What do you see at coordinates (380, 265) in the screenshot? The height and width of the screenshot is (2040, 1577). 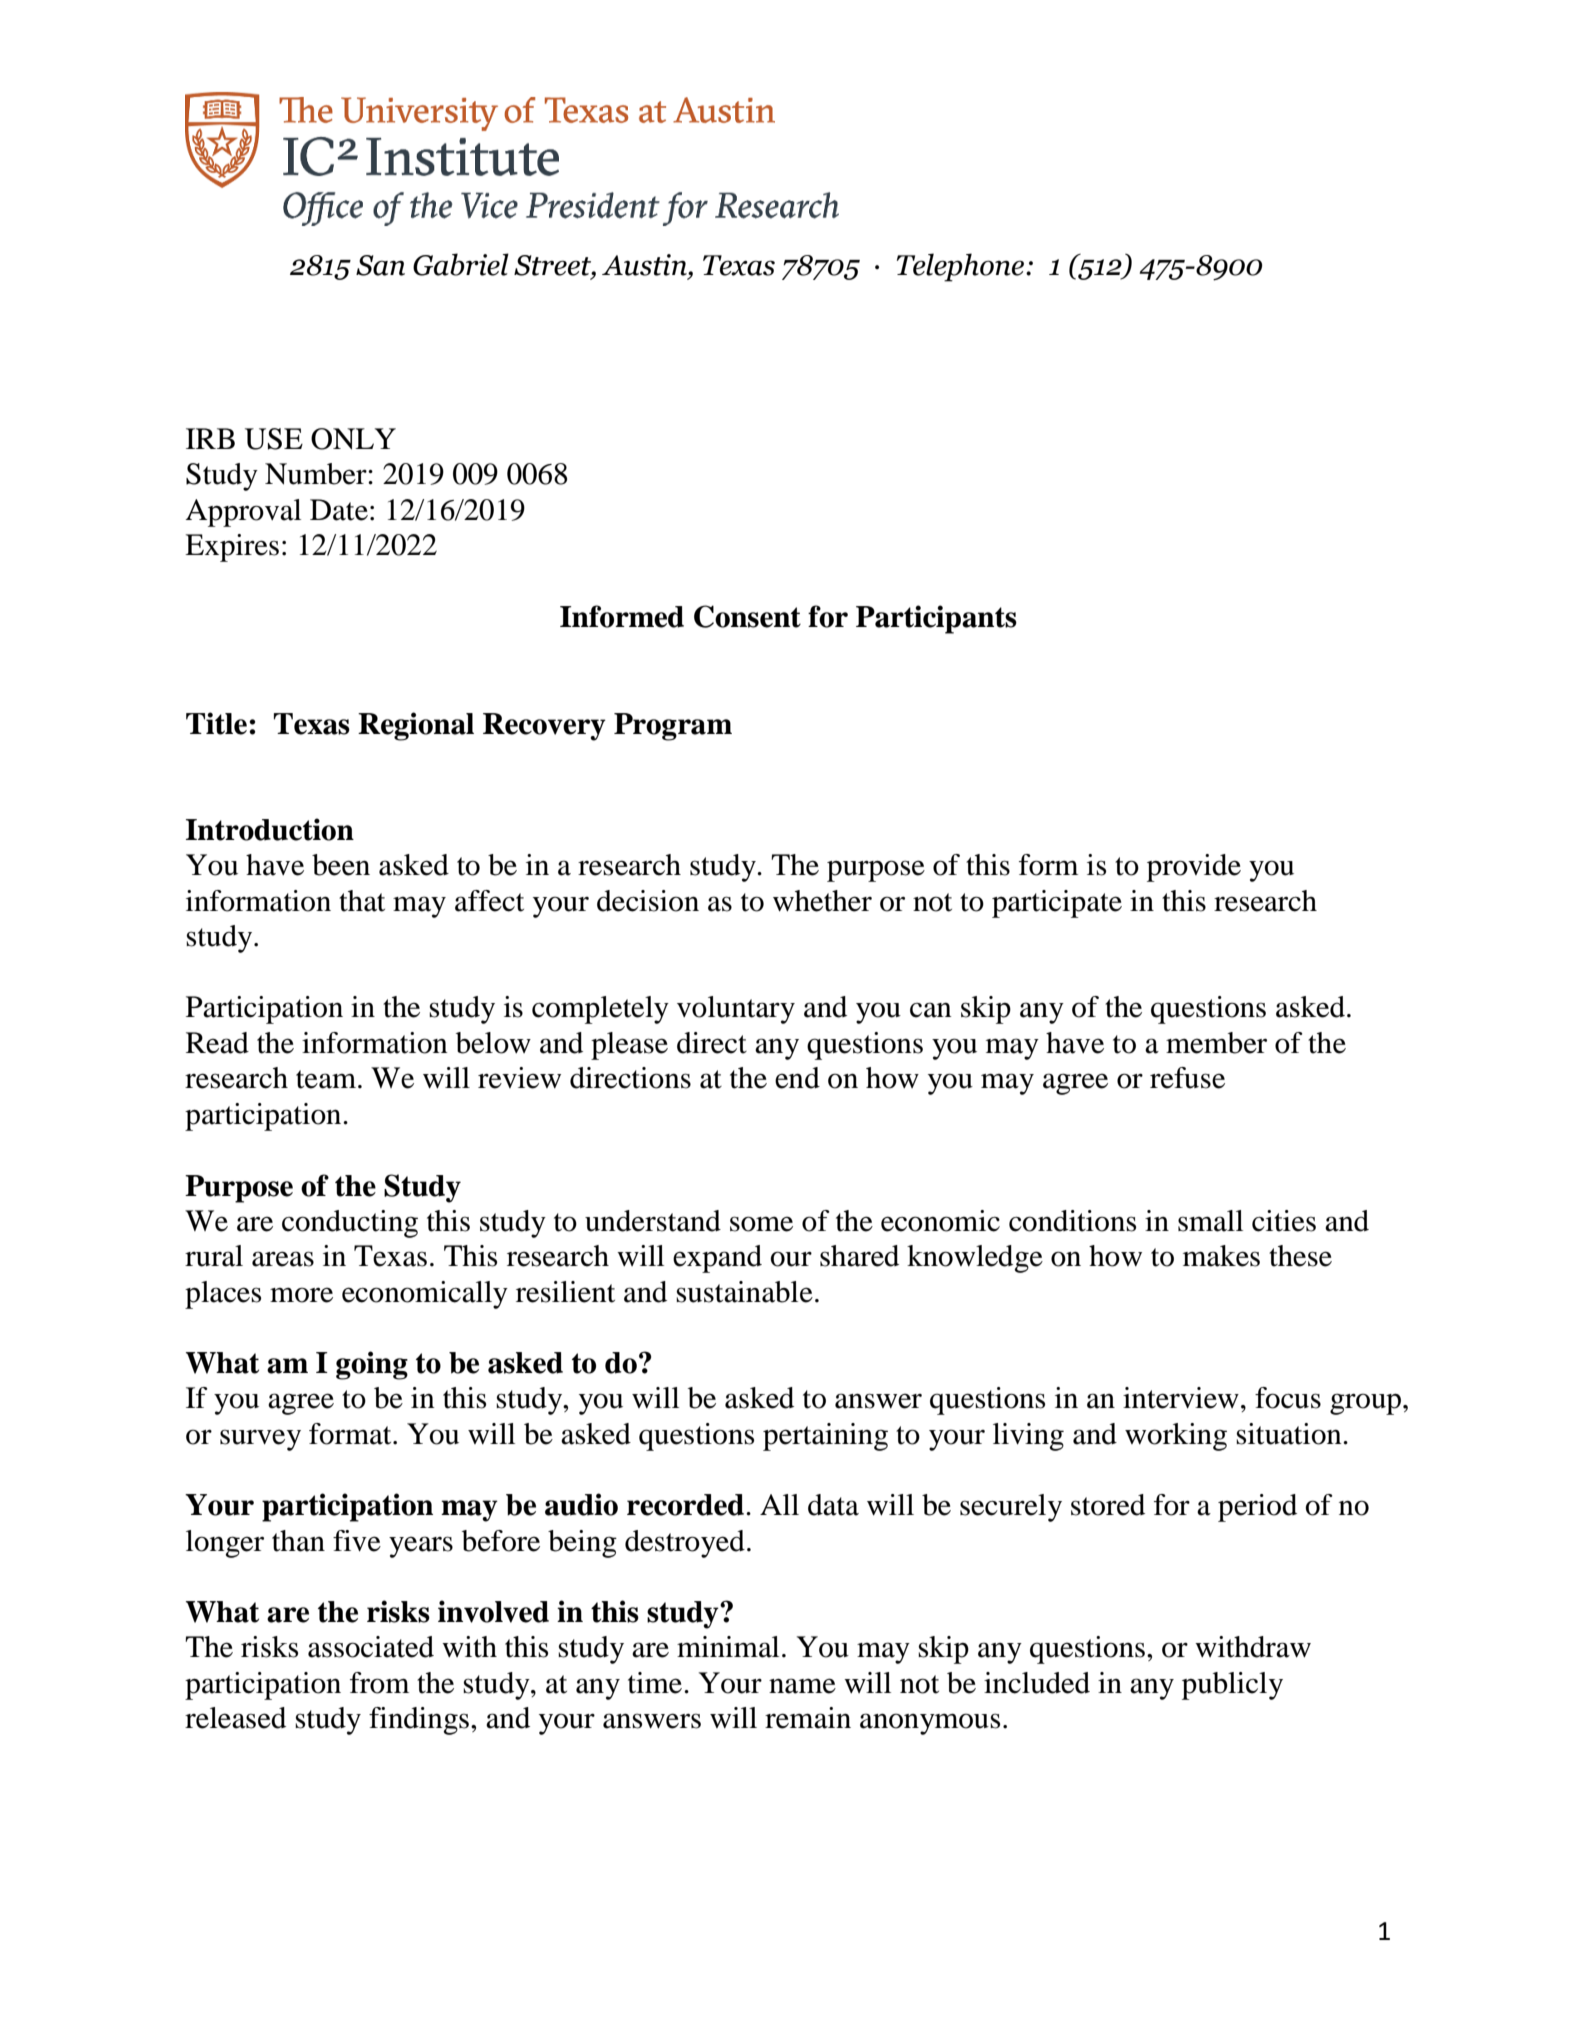 I see `San` at bounding box center [380, 265].
